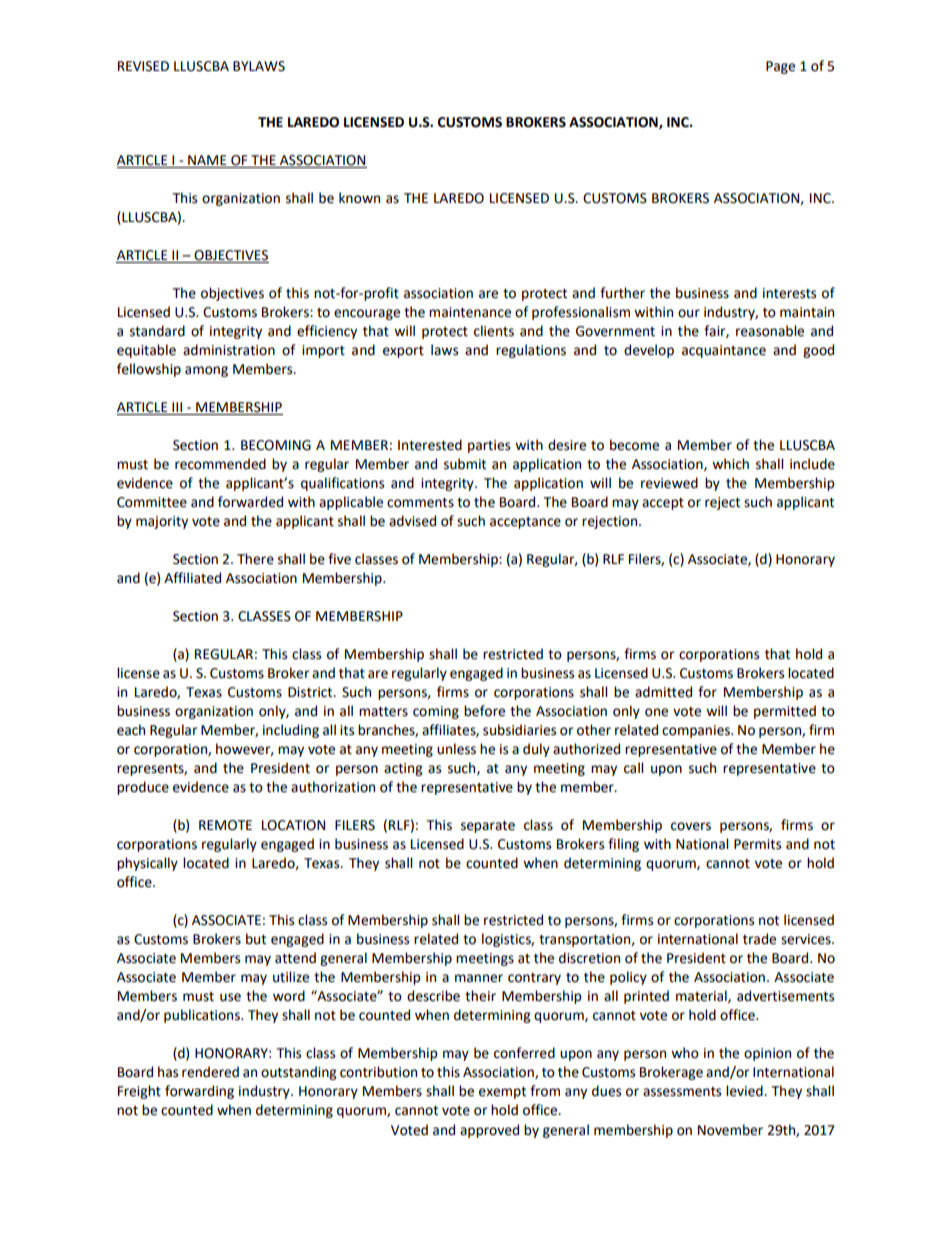 The height and width of the image is (1233, 952). I want to click on forwarding, so click(199, 1092).
